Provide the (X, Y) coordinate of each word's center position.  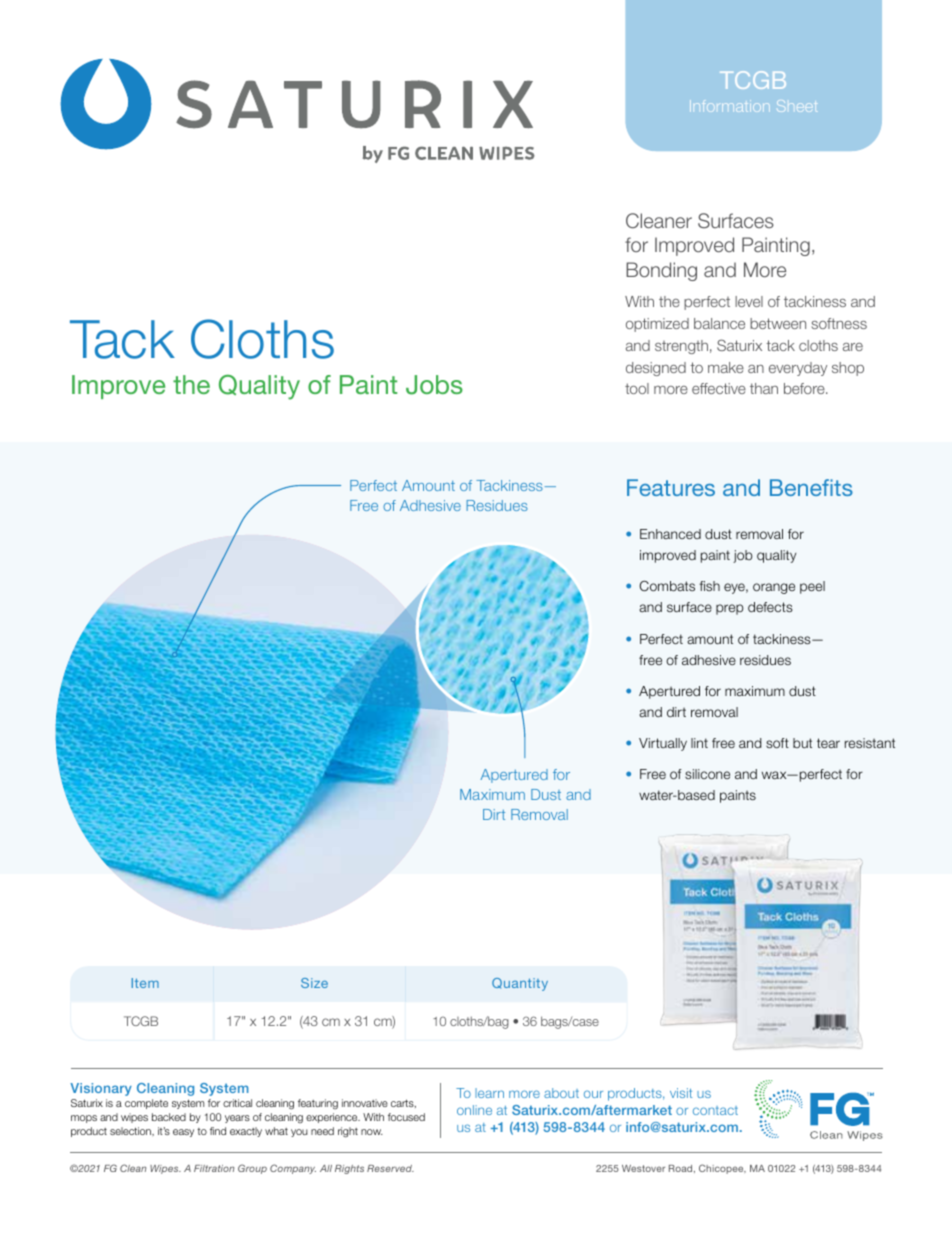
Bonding (661, 271)
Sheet (797, 106)
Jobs (434, 385)
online (474, 1110)
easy (183, 1133)
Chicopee (722, 1169)
